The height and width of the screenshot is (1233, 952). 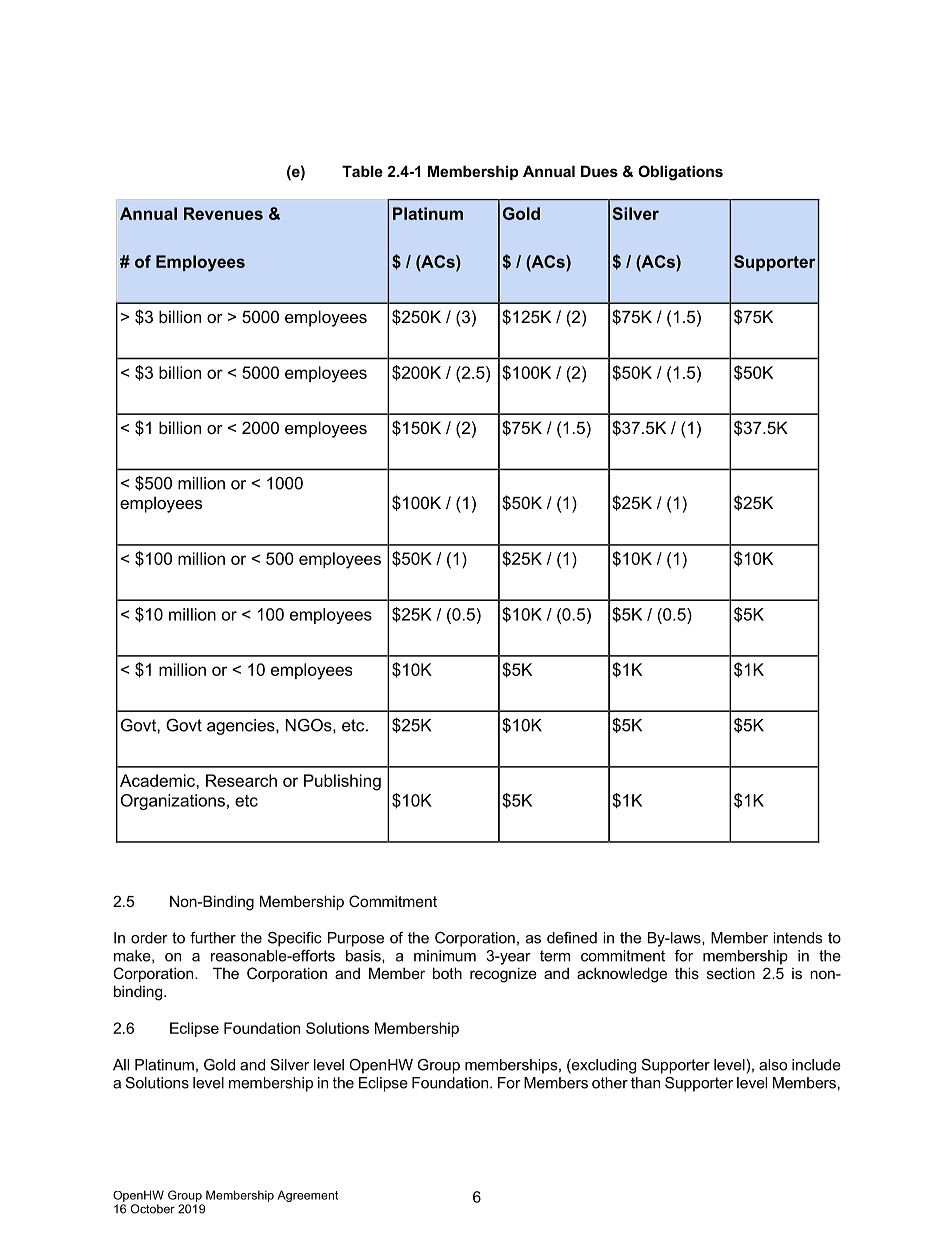 What do you see at coordinates (599, 171) in the screenshot?
I see `Dues` at bounding box center [599, 171].
